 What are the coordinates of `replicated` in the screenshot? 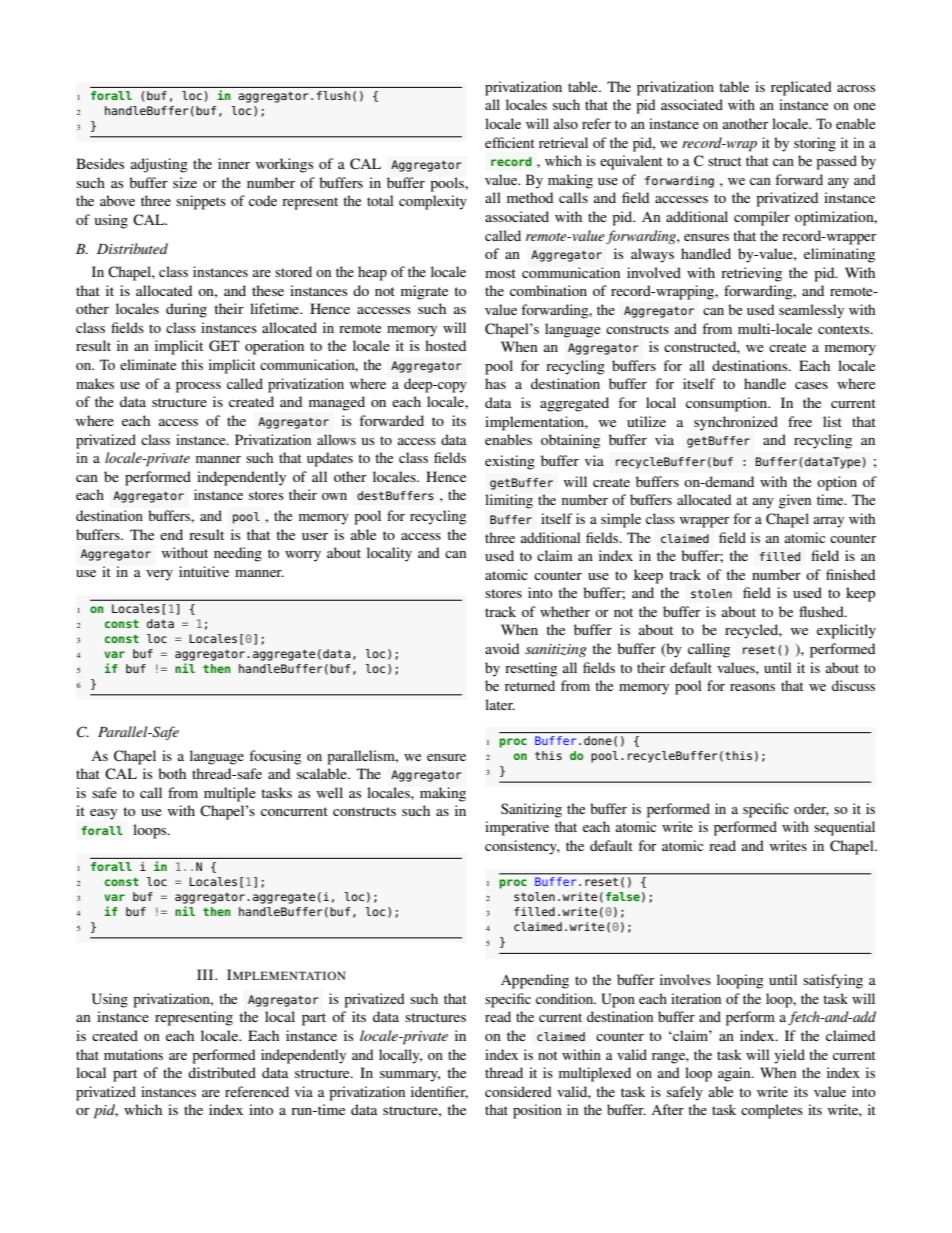 It's located at (801, 88).
